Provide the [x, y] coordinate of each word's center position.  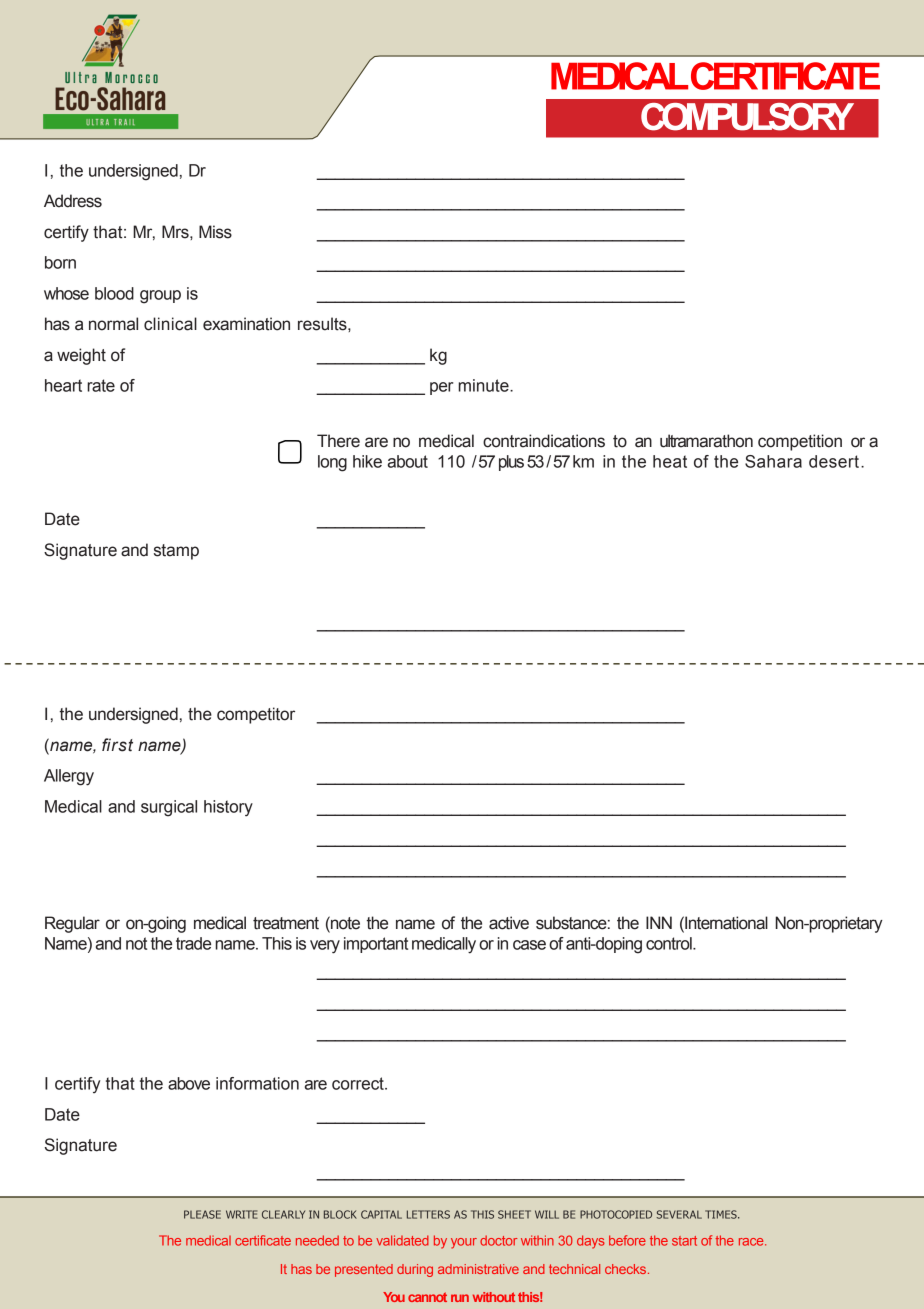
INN [659, 922]
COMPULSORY [747, 117]
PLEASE [202, 1214]
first [117, 745]
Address [73, 201]
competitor [256, 715]
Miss [215, 232]
